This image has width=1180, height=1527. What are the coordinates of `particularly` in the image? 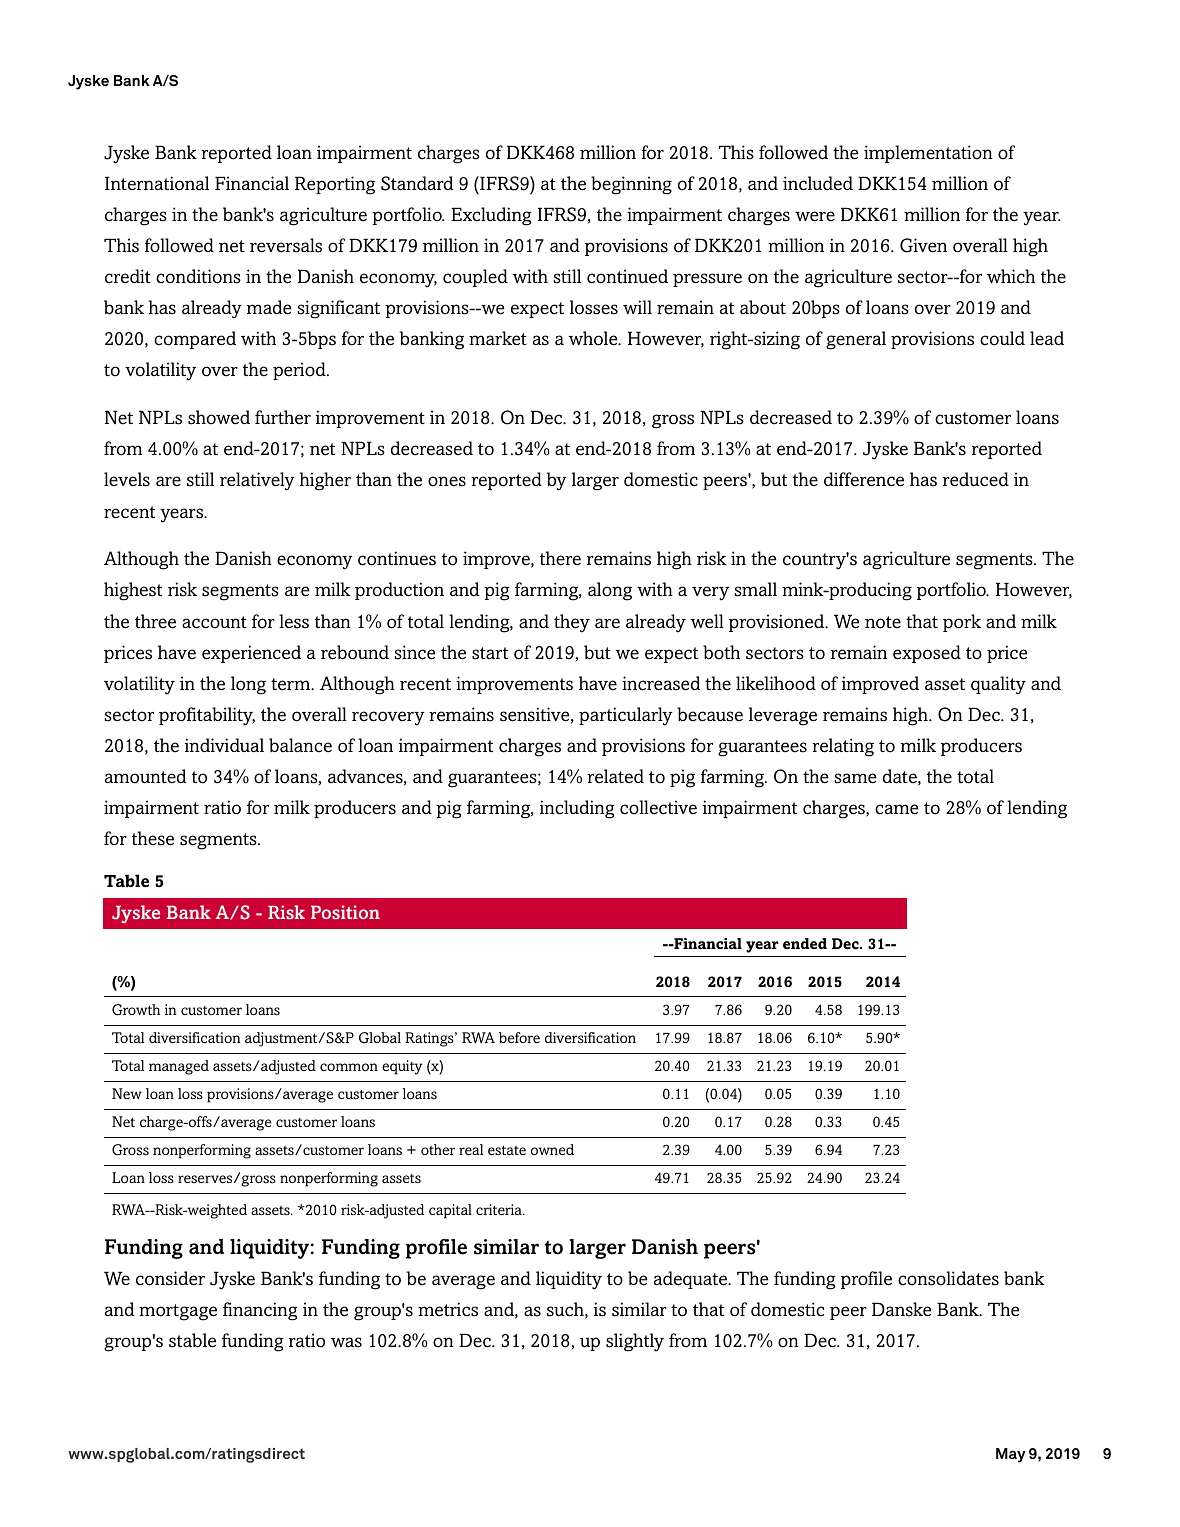 It's located at (626, 716).
